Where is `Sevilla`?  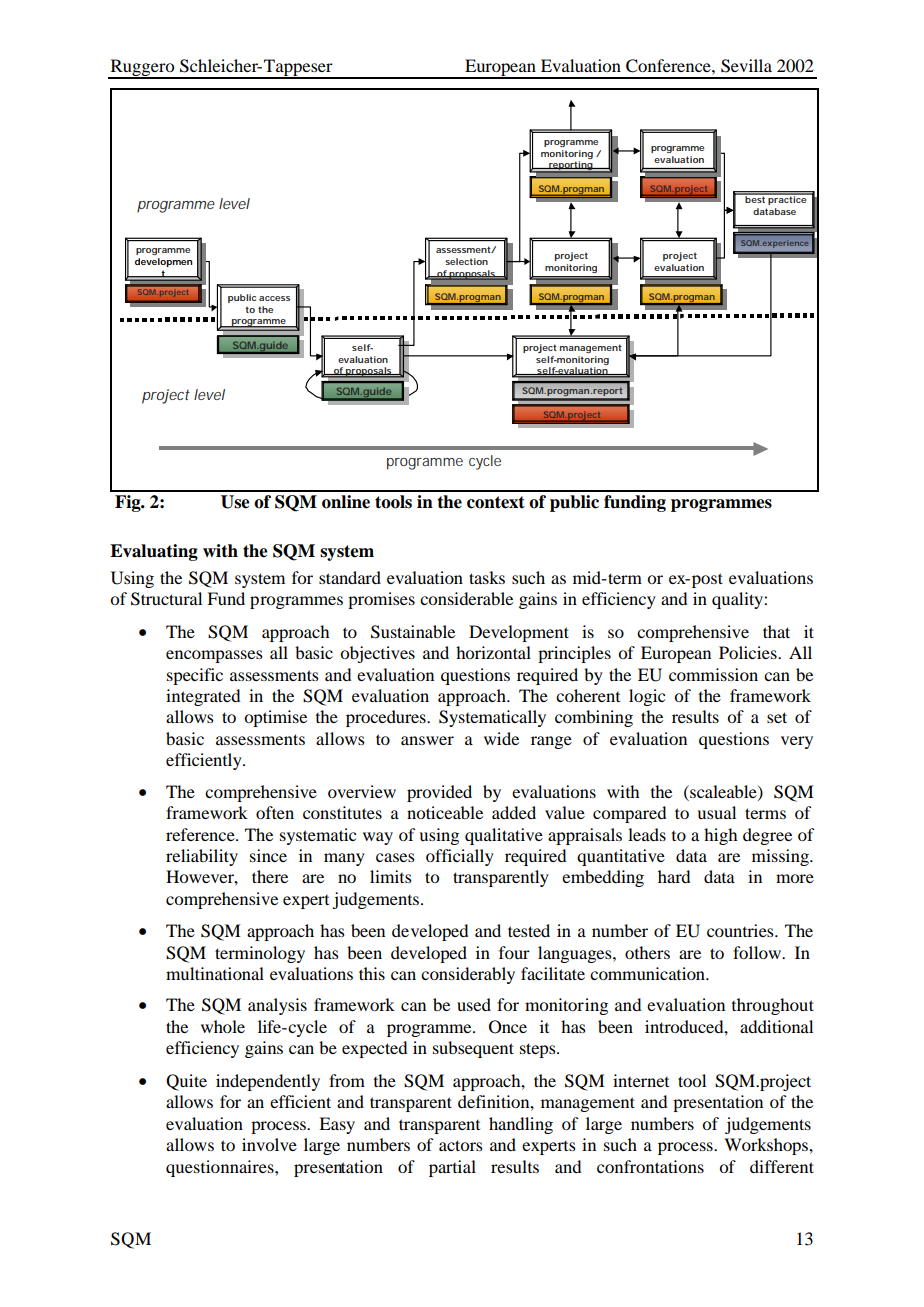
Sevilla is located at coordinates (746, 66).
